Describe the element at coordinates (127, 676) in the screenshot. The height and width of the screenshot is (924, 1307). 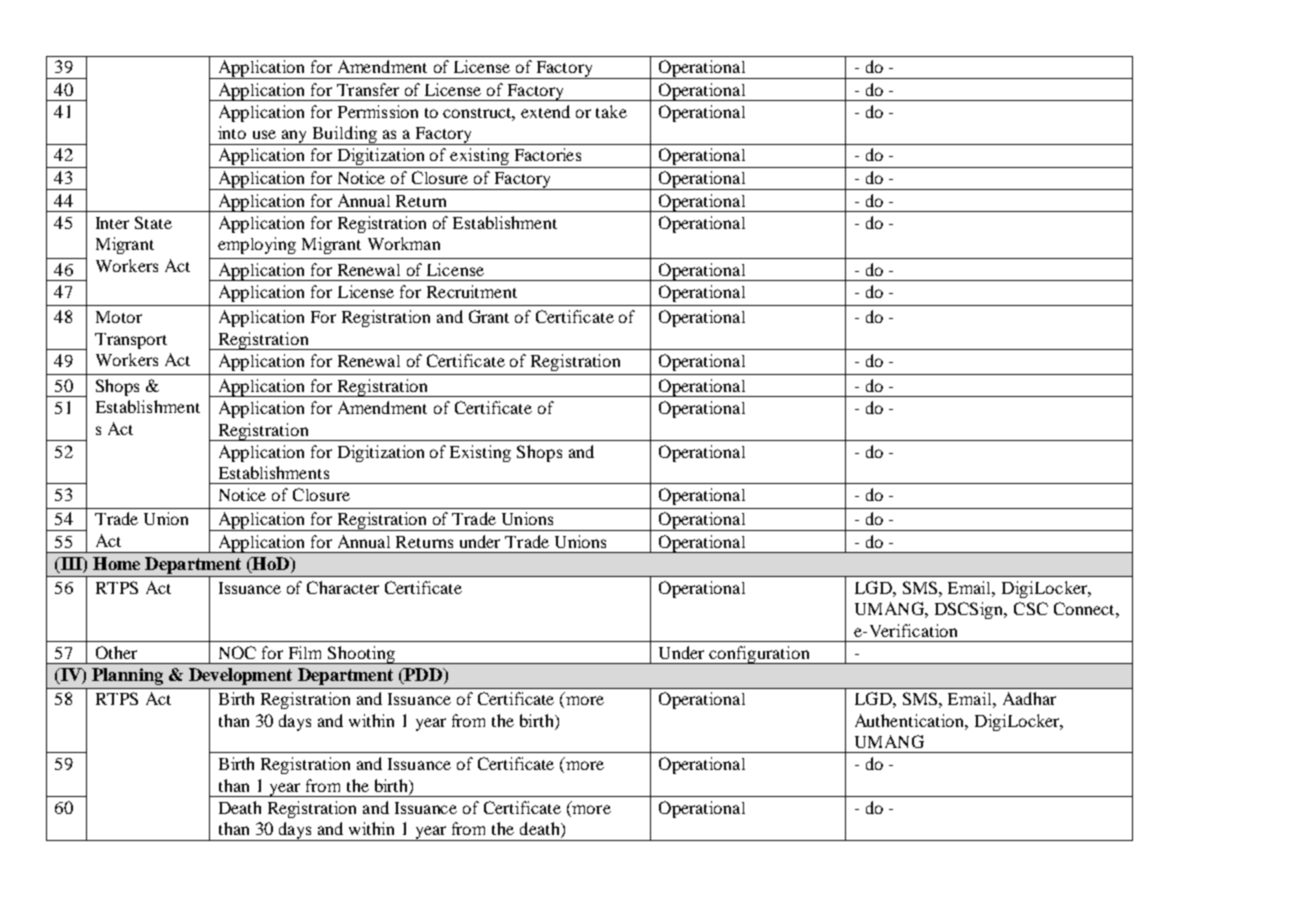
I see `Planning` at that location.
